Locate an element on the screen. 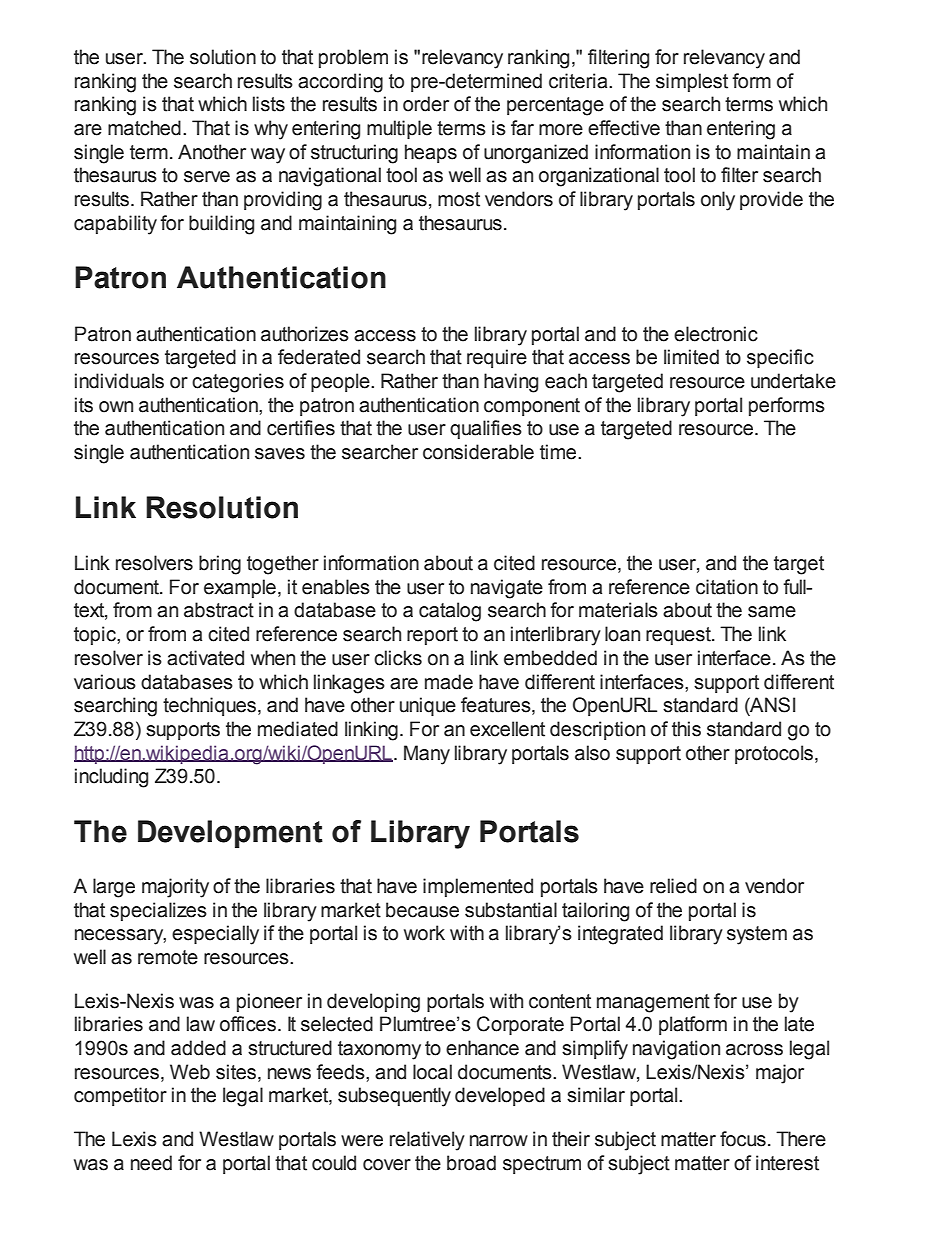  matched is located at coordinates (144, 128).
